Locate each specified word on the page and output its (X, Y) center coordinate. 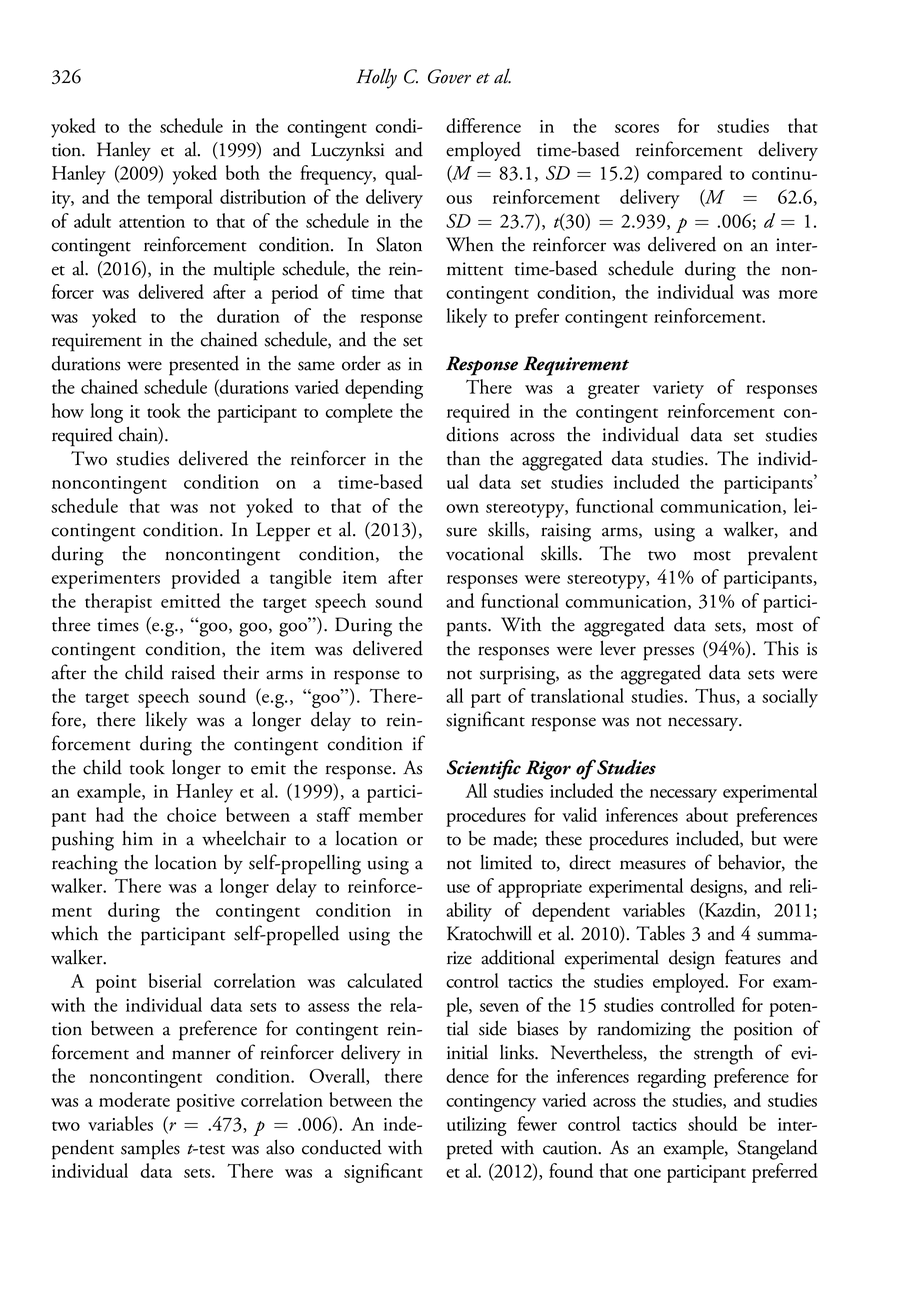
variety (678, 390)
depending (384, 389)
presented (204, 366)
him (137, 837)
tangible (301, 579)
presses (668, 653)
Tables (660, 933)
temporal (180, 199)
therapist (118, 603)
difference (483, 125)
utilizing (477, 1126)
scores (637, 128)
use (458, 888)
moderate (134, 1099)
